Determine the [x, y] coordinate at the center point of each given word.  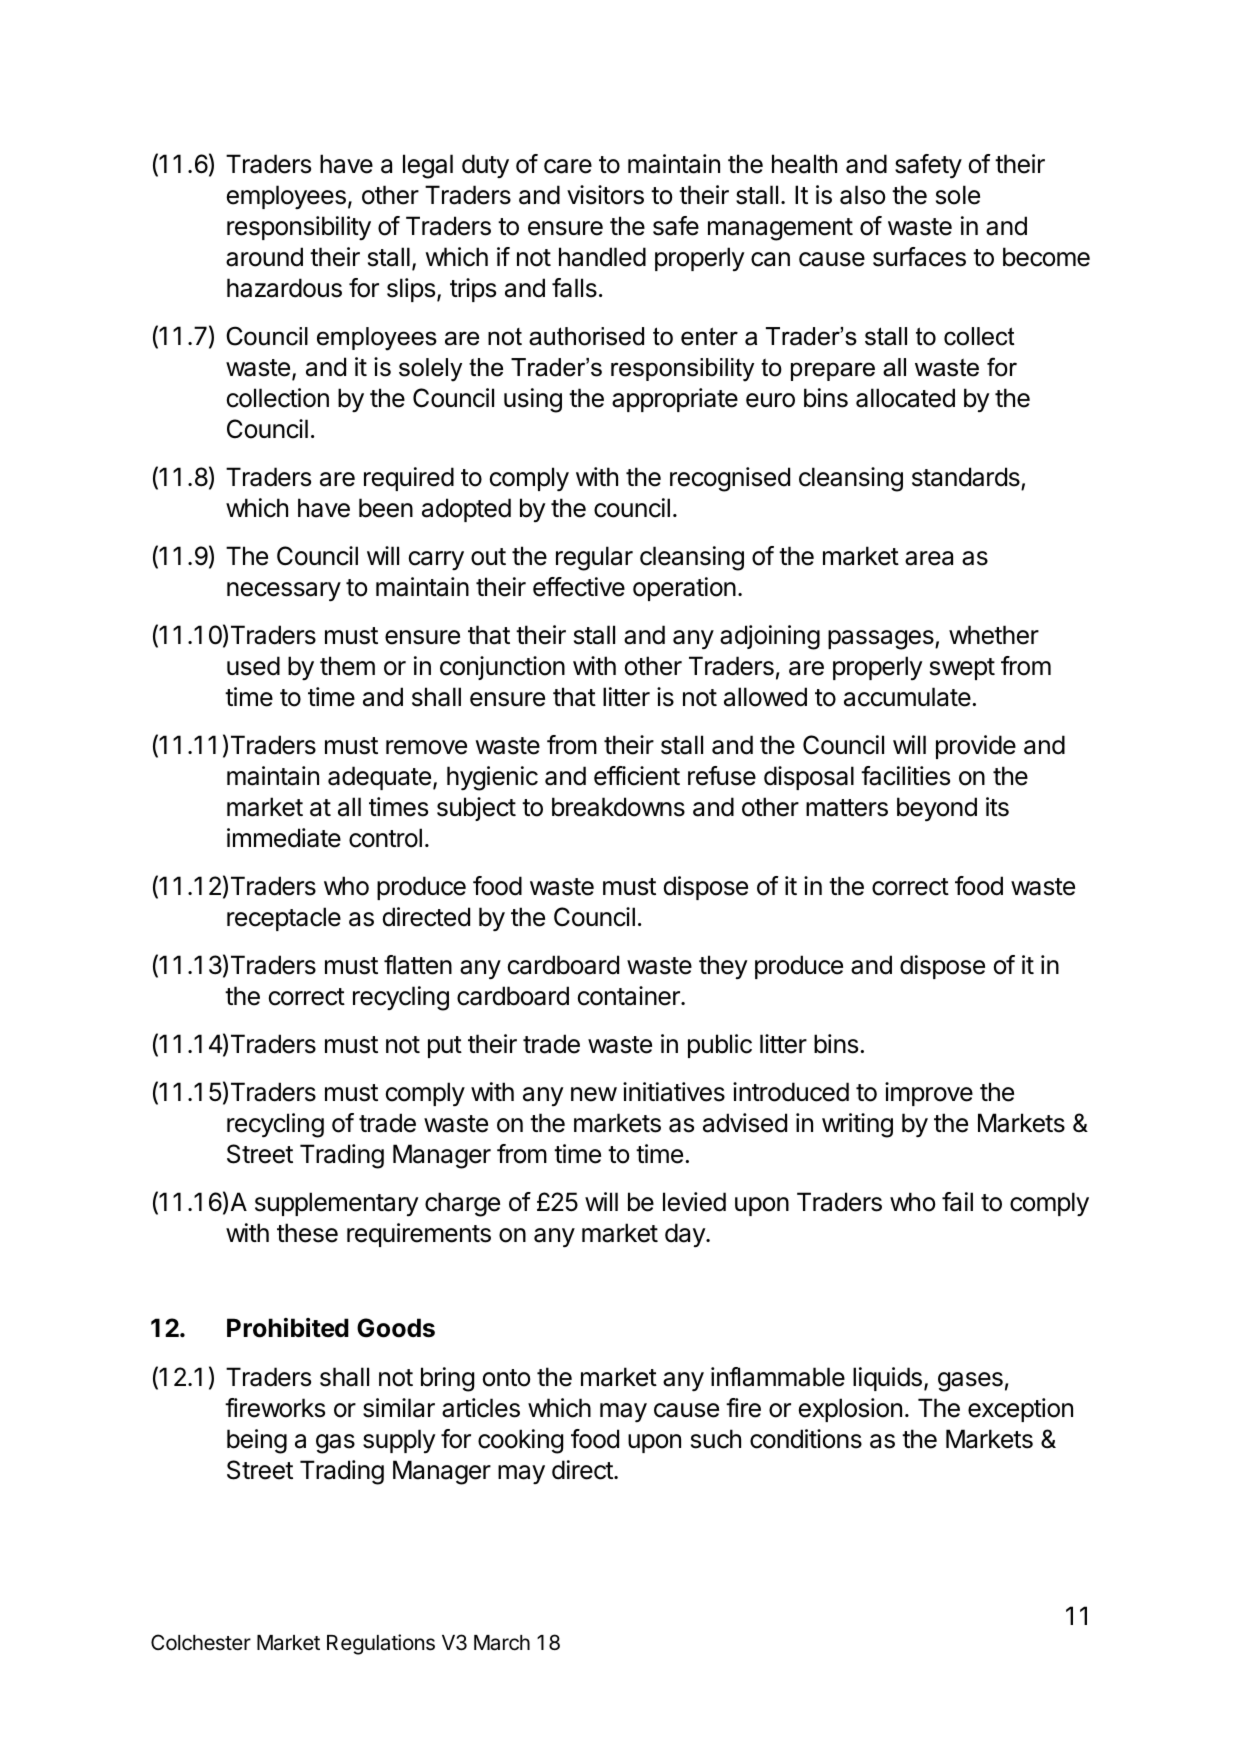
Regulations [381, 1644]
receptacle [284, 919]
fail [957, 1202]
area [929, 558]
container [630, 996]
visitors [605, 195]
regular [594, 558]
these [307, 1233]
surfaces [919, 257]
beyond [937, 809]
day [686, 1235]
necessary [284, 592]
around [264, 257]
